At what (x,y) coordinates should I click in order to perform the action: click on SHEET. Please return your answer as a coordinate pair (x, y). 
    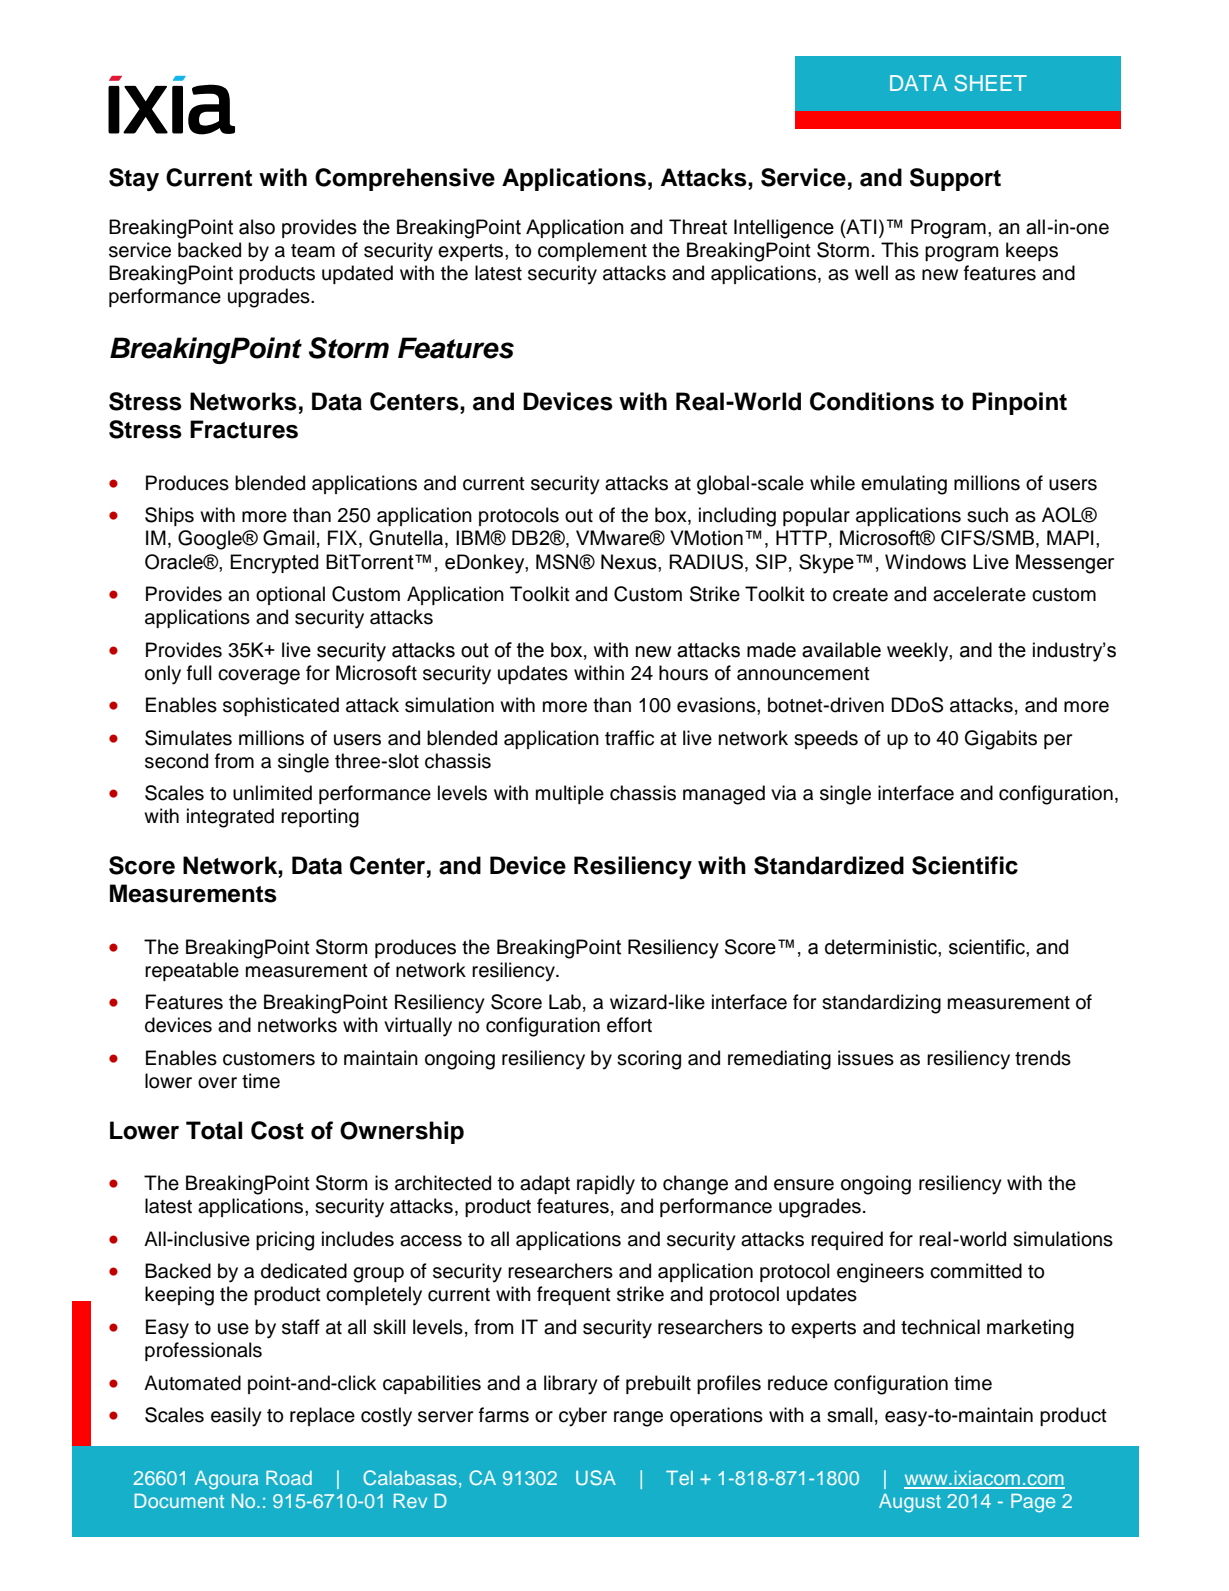
    Looking at the image, I should click on (990, 83).
